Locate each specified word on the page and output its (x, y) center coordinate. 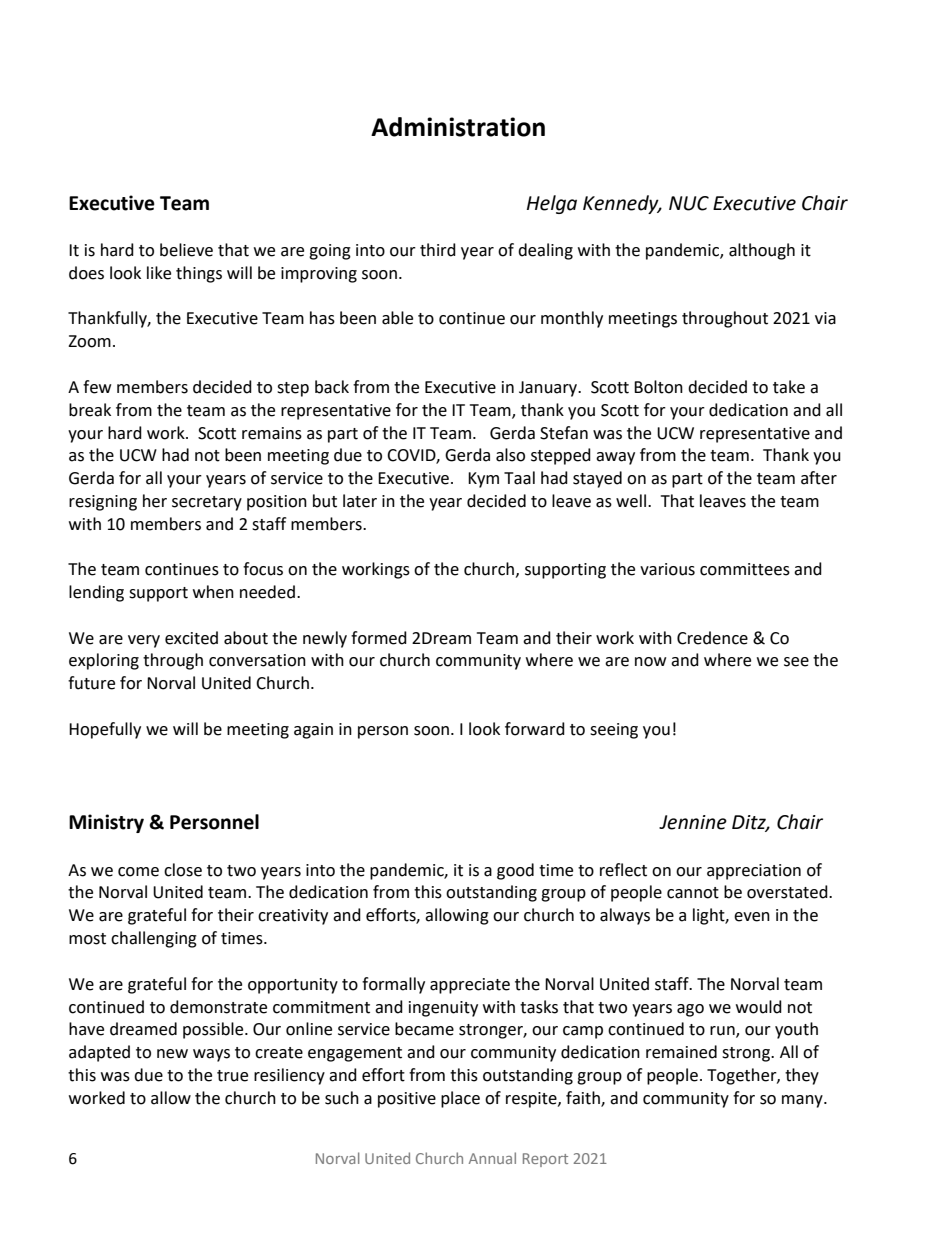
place (460, 1099)
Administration (458, 127)
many (803, 1101)
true (232, 1076)
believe (186, 250)
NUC (689, 203)
